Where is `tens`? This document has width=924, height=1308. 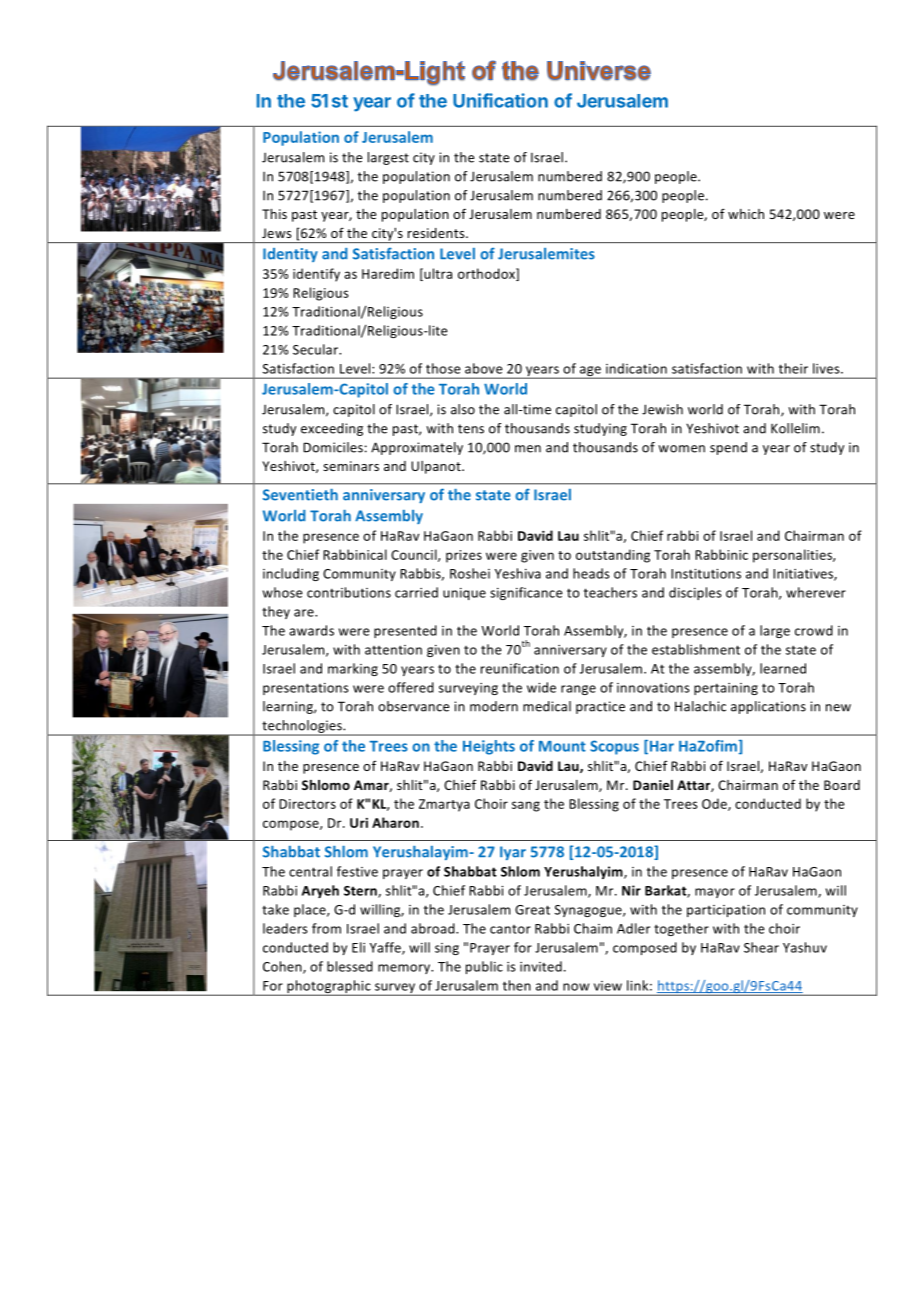 tens is located at coordinates (471, 429).
